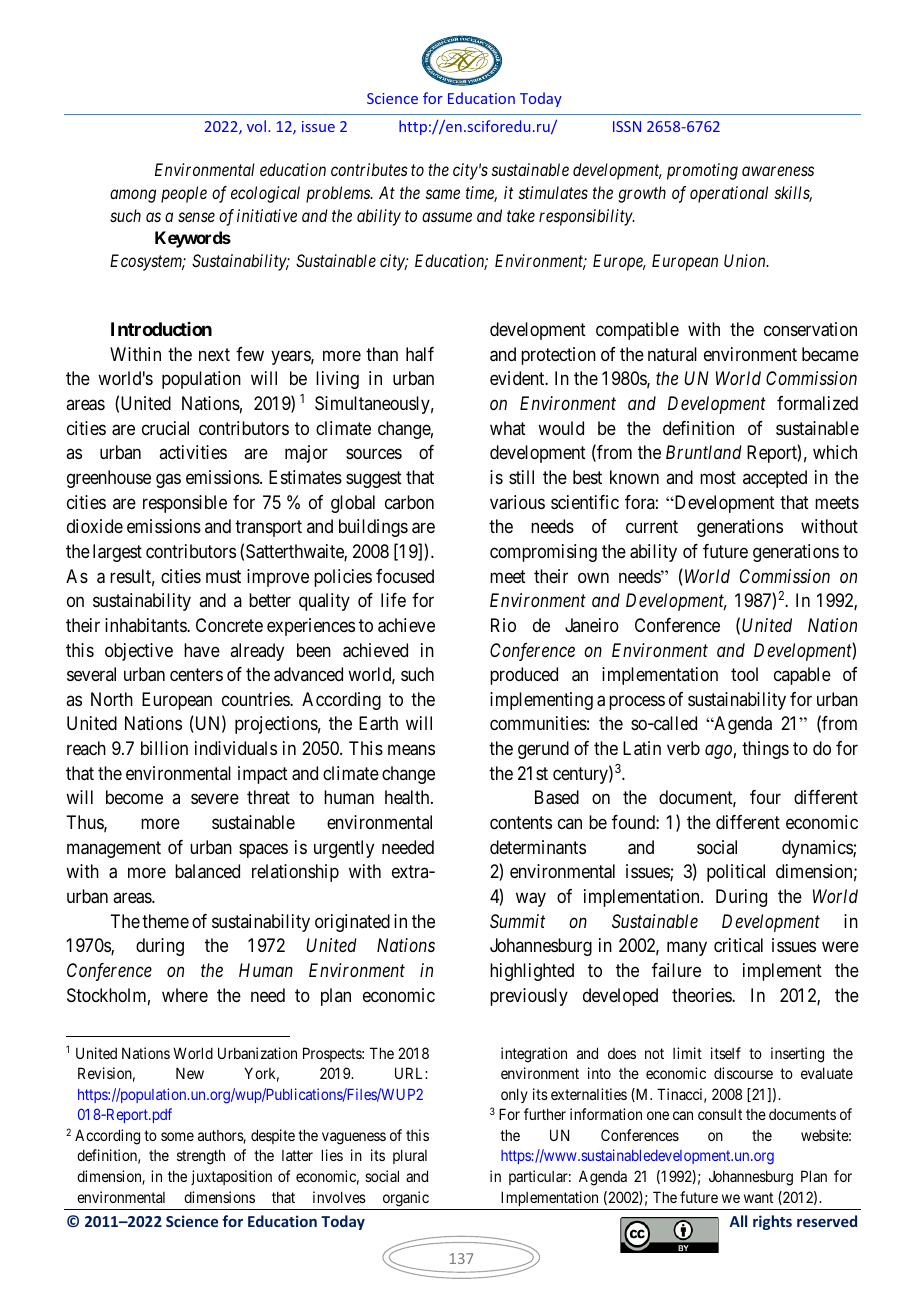 Image resolution: width=924 pixels, height=1308 pixels. Describe the element at coordinates (775, 479) in the page. I see `accepted` at that location.
